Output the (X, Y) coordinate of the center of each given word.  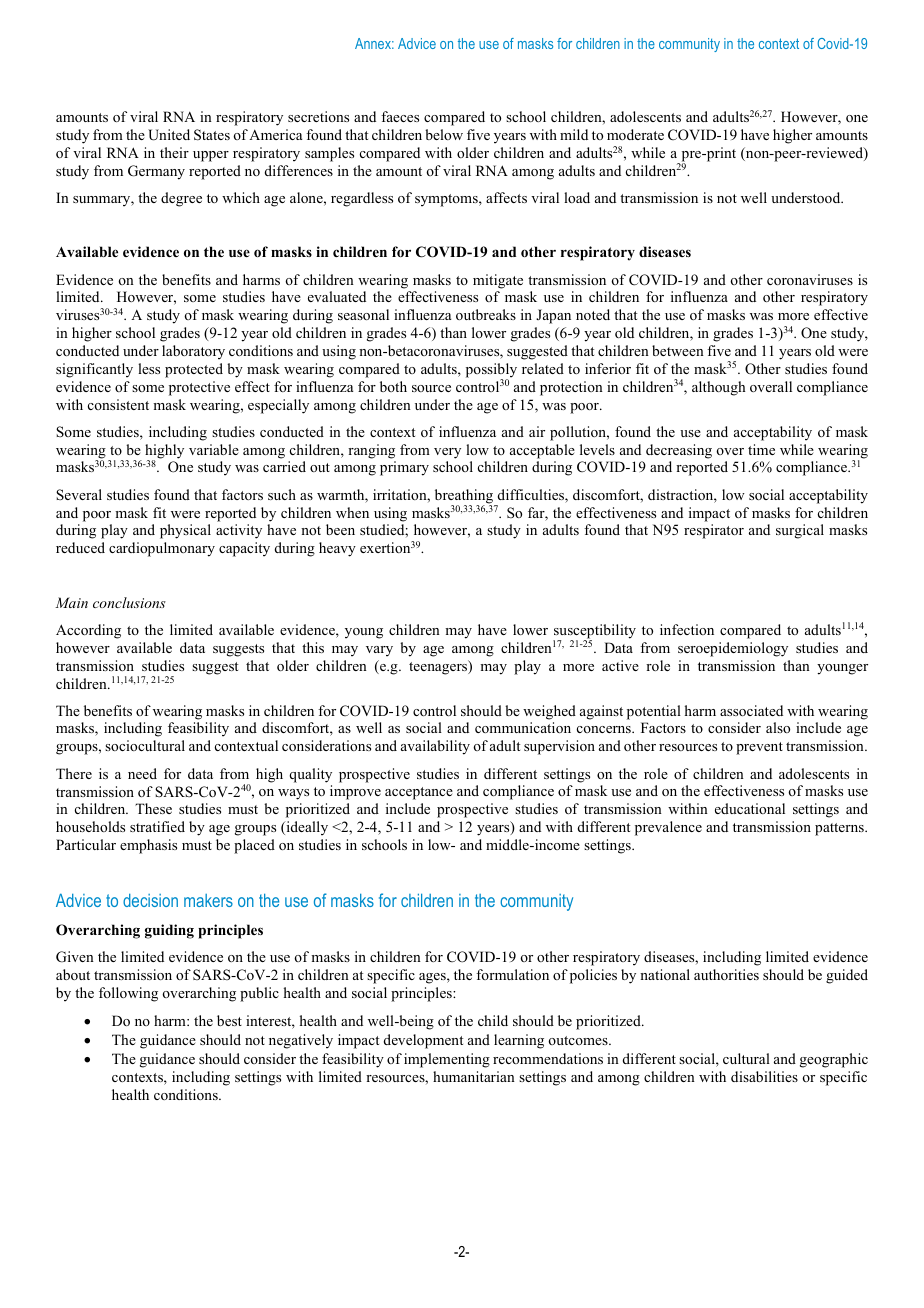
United (169, 135)
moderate (635, 134)
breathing (465, 497)
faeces (400, 116)
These (153, 808)
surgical (800, 531)
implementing (447, 1060)
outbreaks (486, 314)
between (678, 350)
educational (750, 808)
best (229, 1020)
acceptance (419, 793)
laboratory (193, 352)
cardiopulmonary (162, 549)
